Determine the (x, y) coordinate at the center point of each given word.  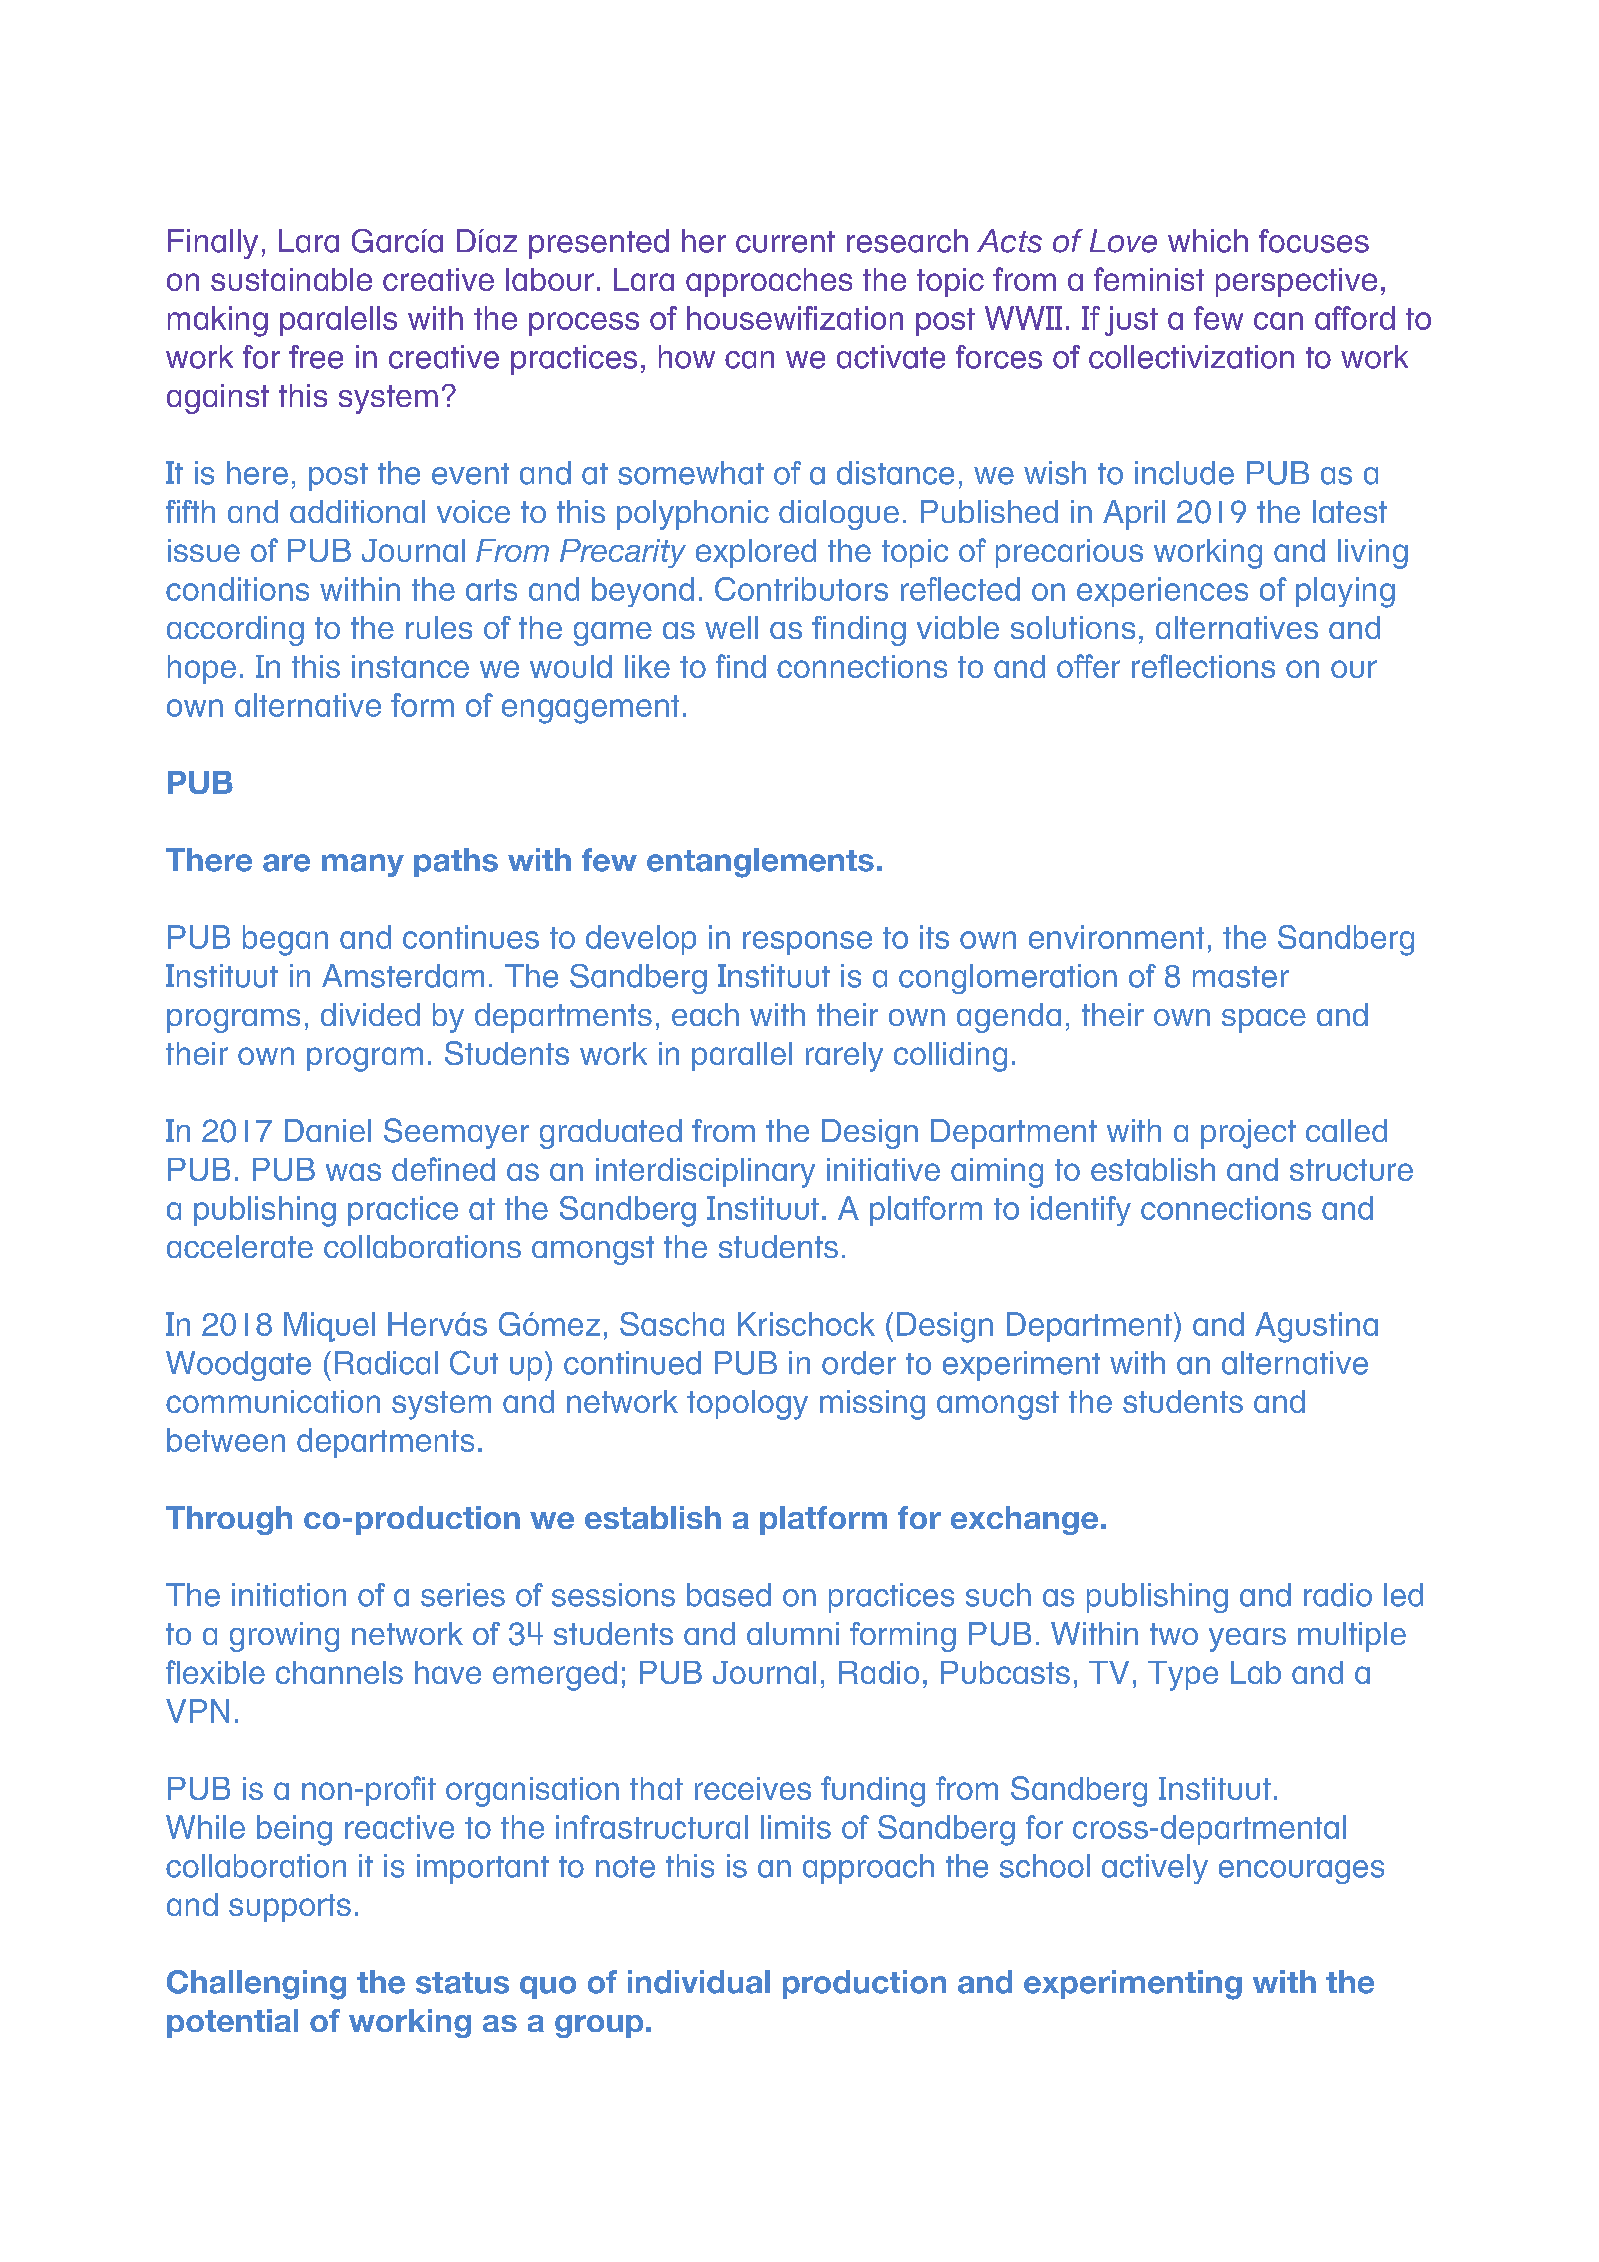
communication (273, 1401)
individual (699, 1982)
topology (747, 1405)
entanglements (760, 863)
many (363, 865)
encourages (1301, 1872)
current (785, 242)
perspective (1296, 282)
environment (1116, 937)
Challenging (256, 1985)
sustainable (291, 279)
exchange (1024, 1520)
